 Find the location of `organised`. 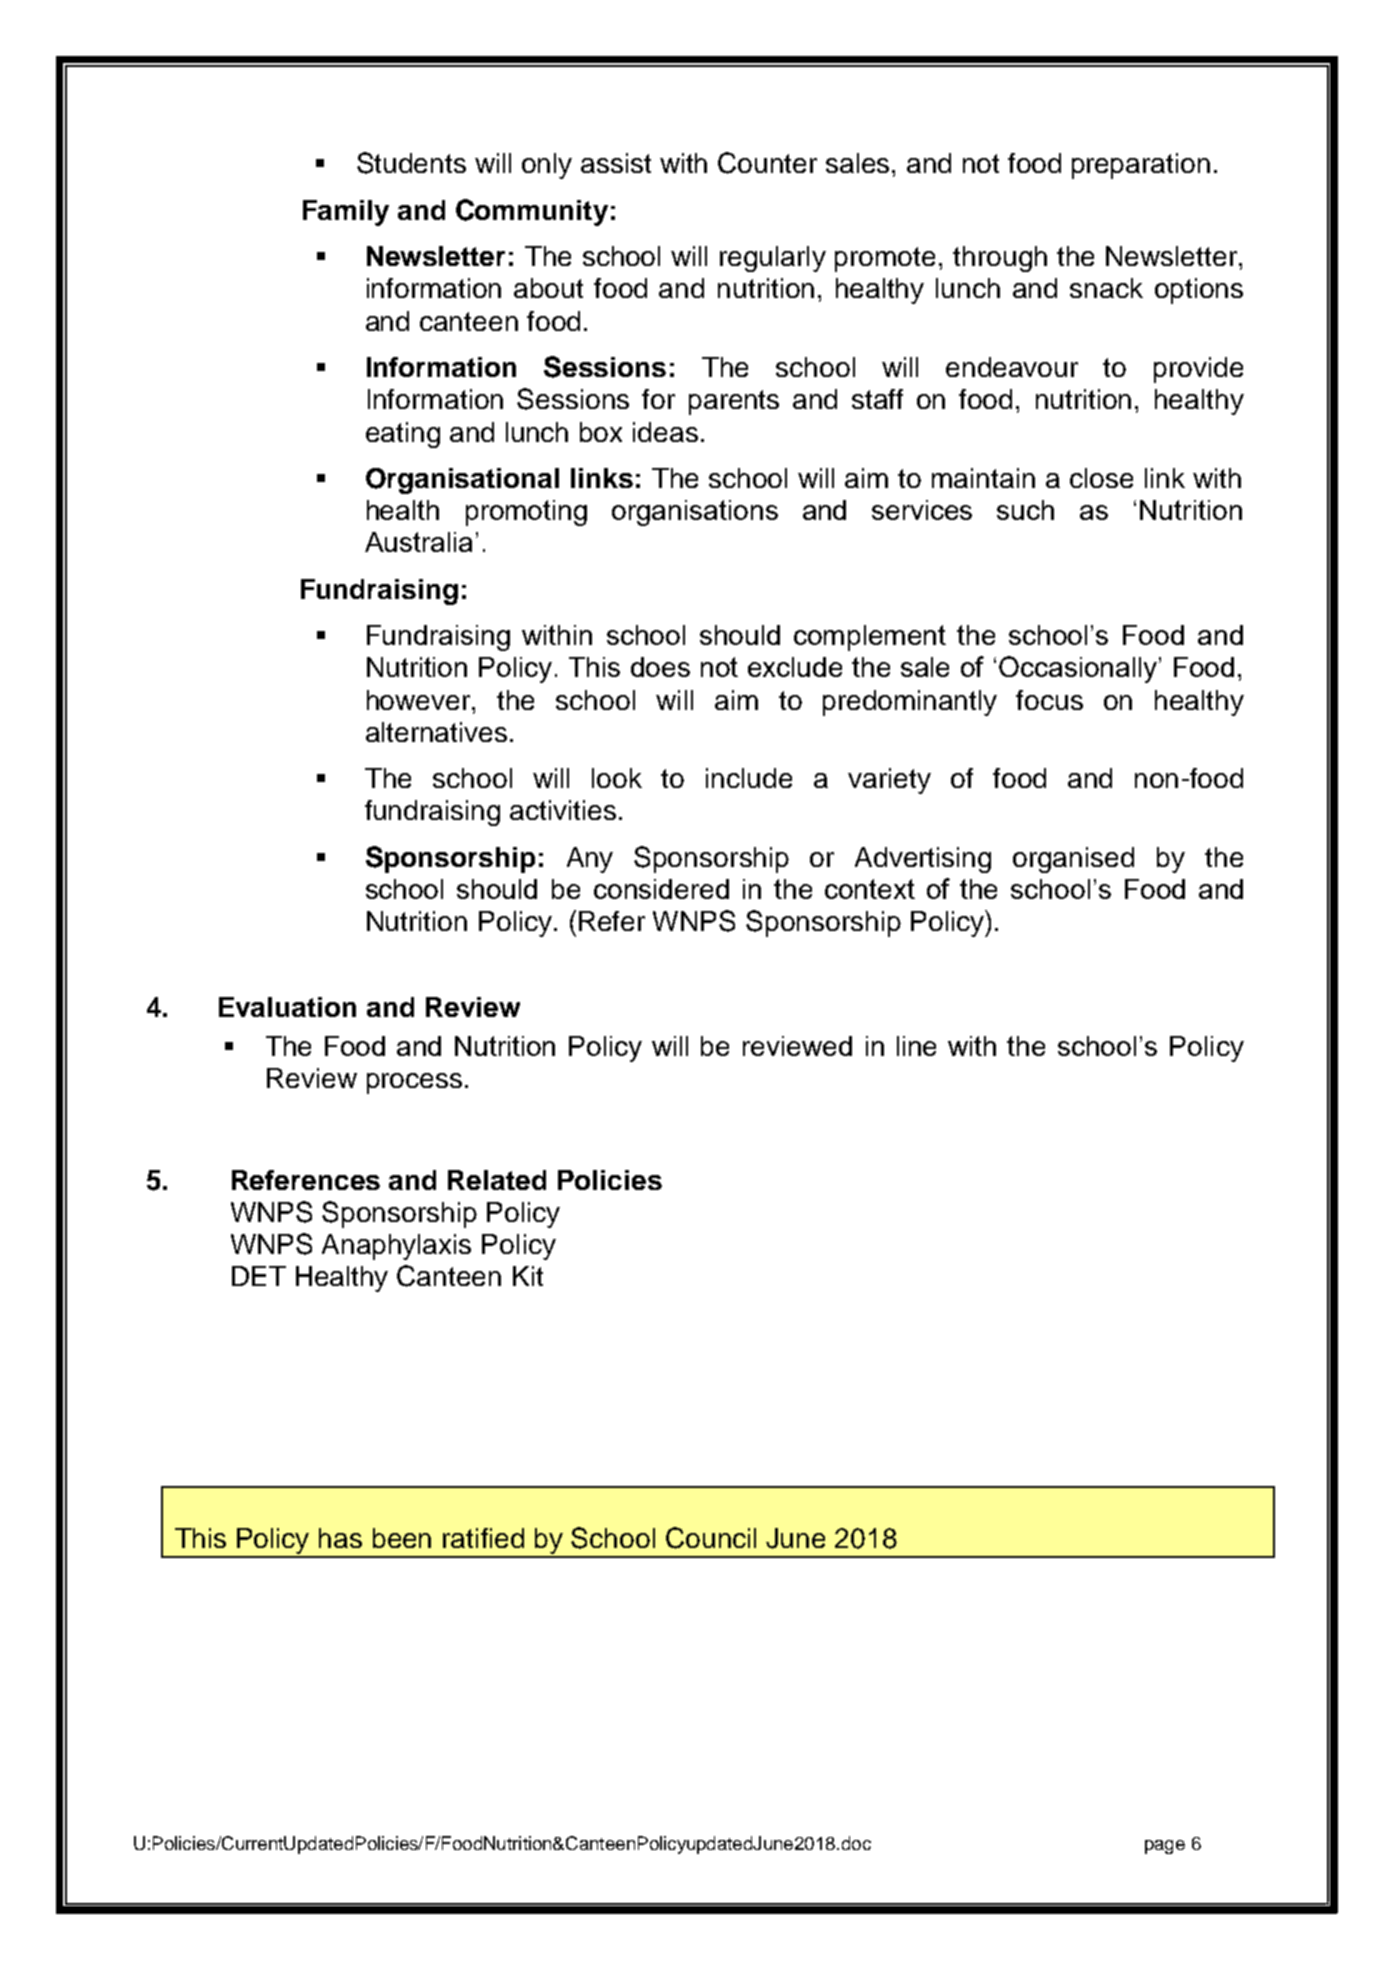

organised is located at coordinates (1073, 860).
